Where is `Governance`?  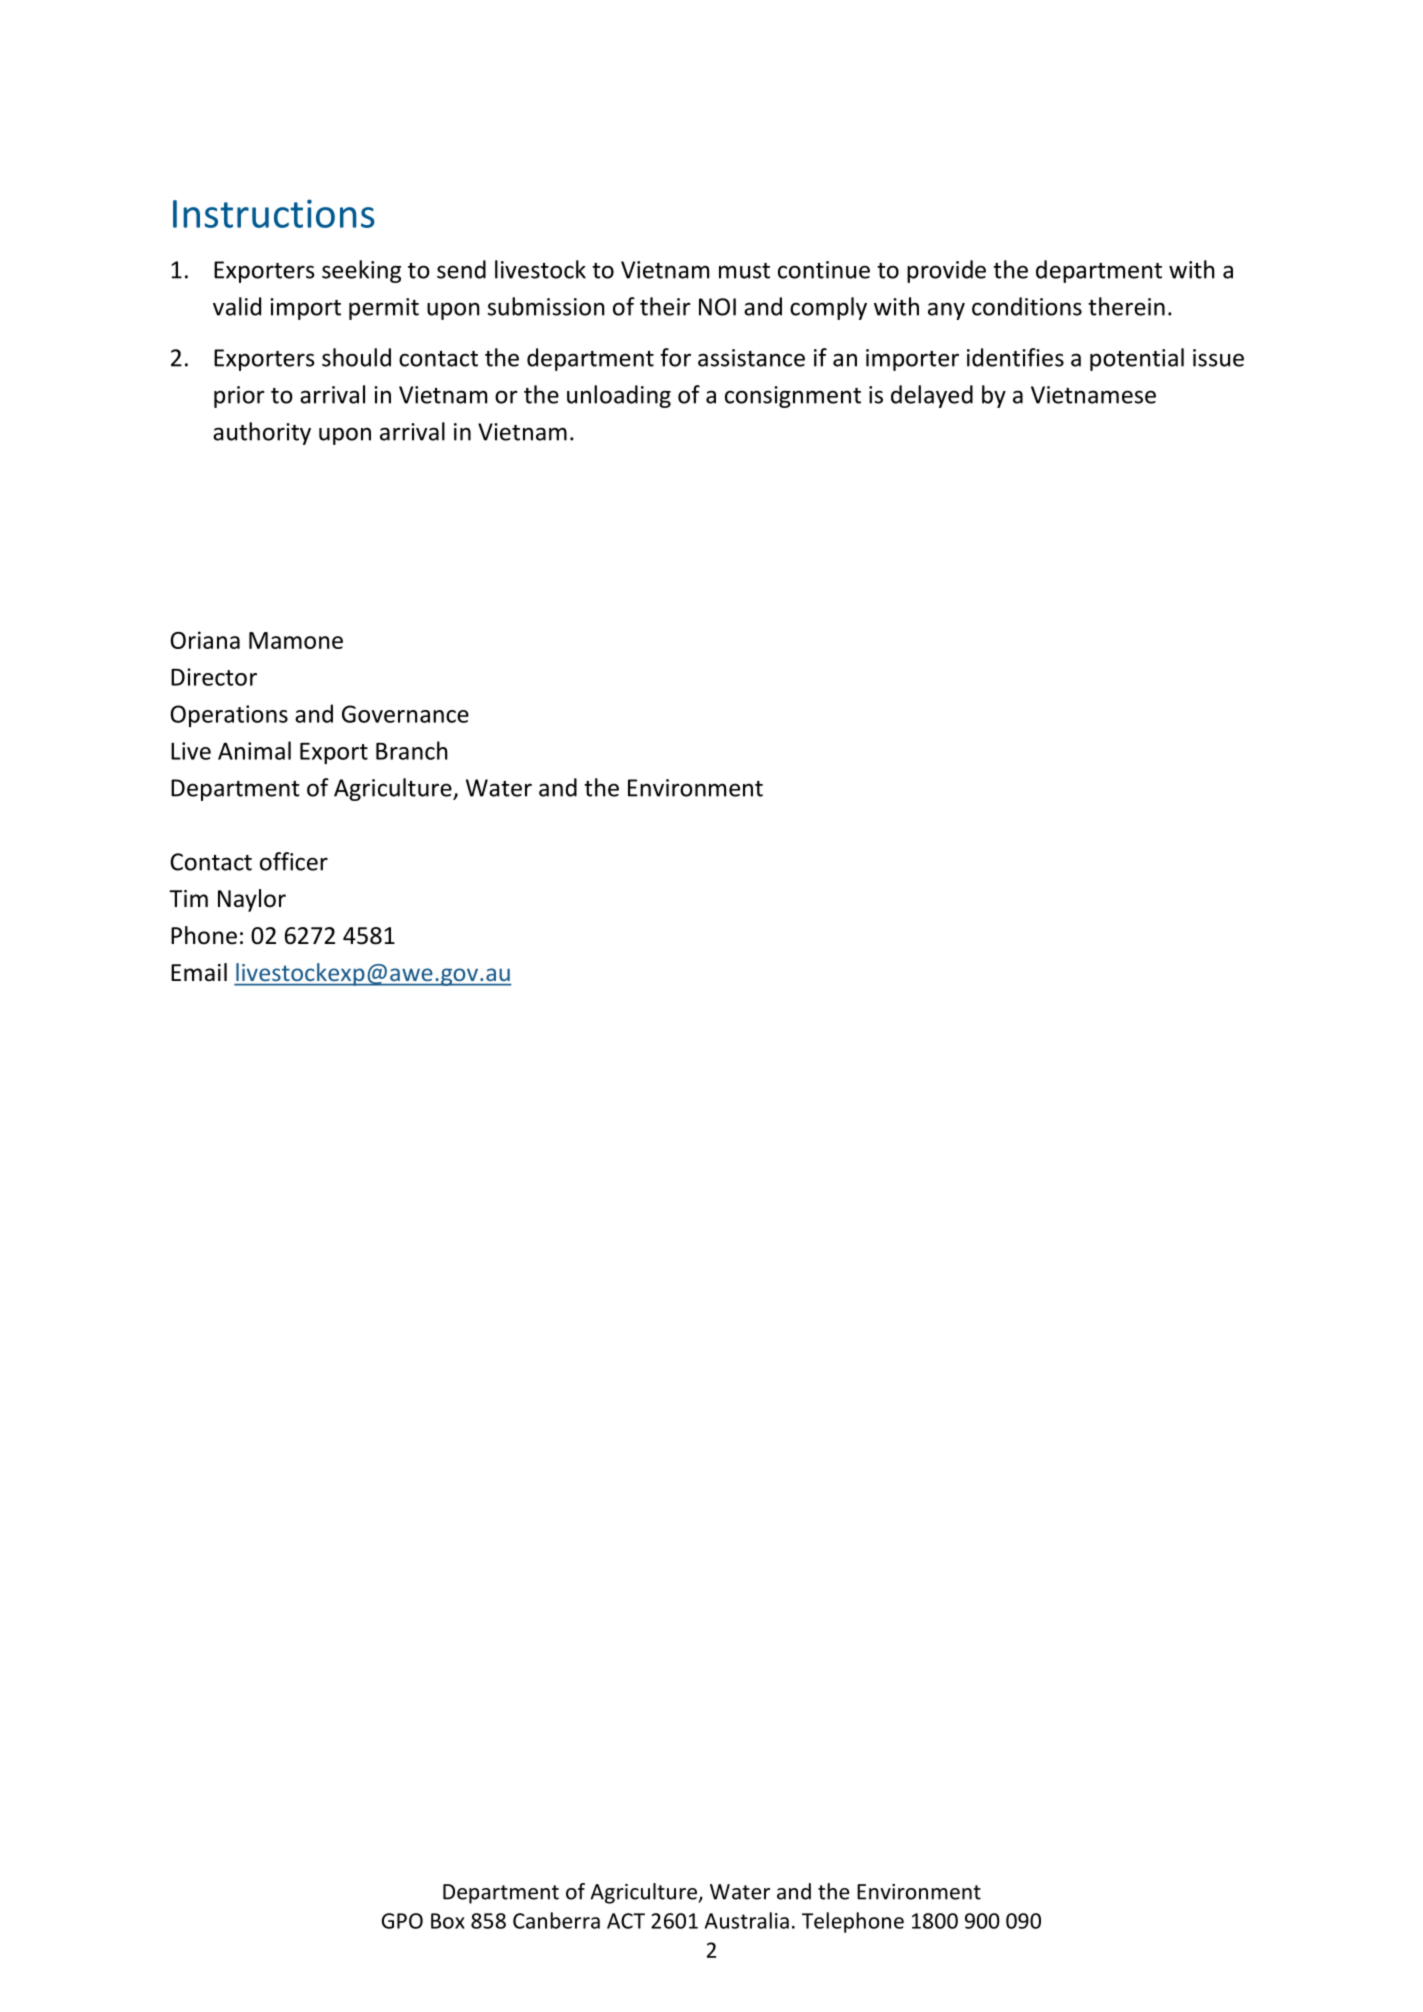 Governance is located at coordinates (405, 714).
